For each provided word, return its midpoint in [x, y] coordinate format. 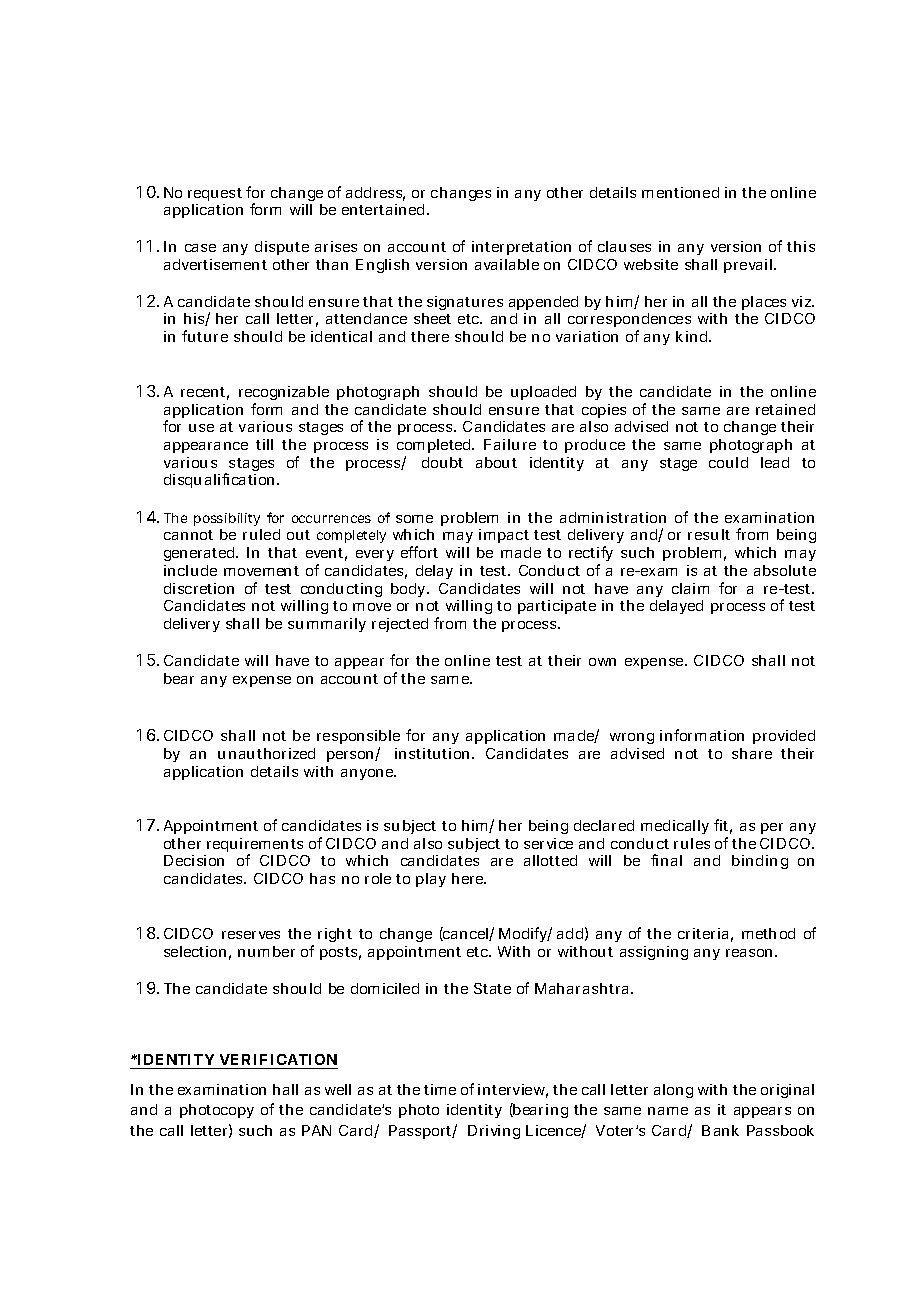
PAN [316, 1130]
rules [692, 843]
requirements [255, 846]
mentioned [680, 192]
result [709, 534]
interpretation [521, 248]
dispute [282, 248]
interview [511, 1089]
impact [504, 536]
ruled [261, 534]
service [548, 843]
